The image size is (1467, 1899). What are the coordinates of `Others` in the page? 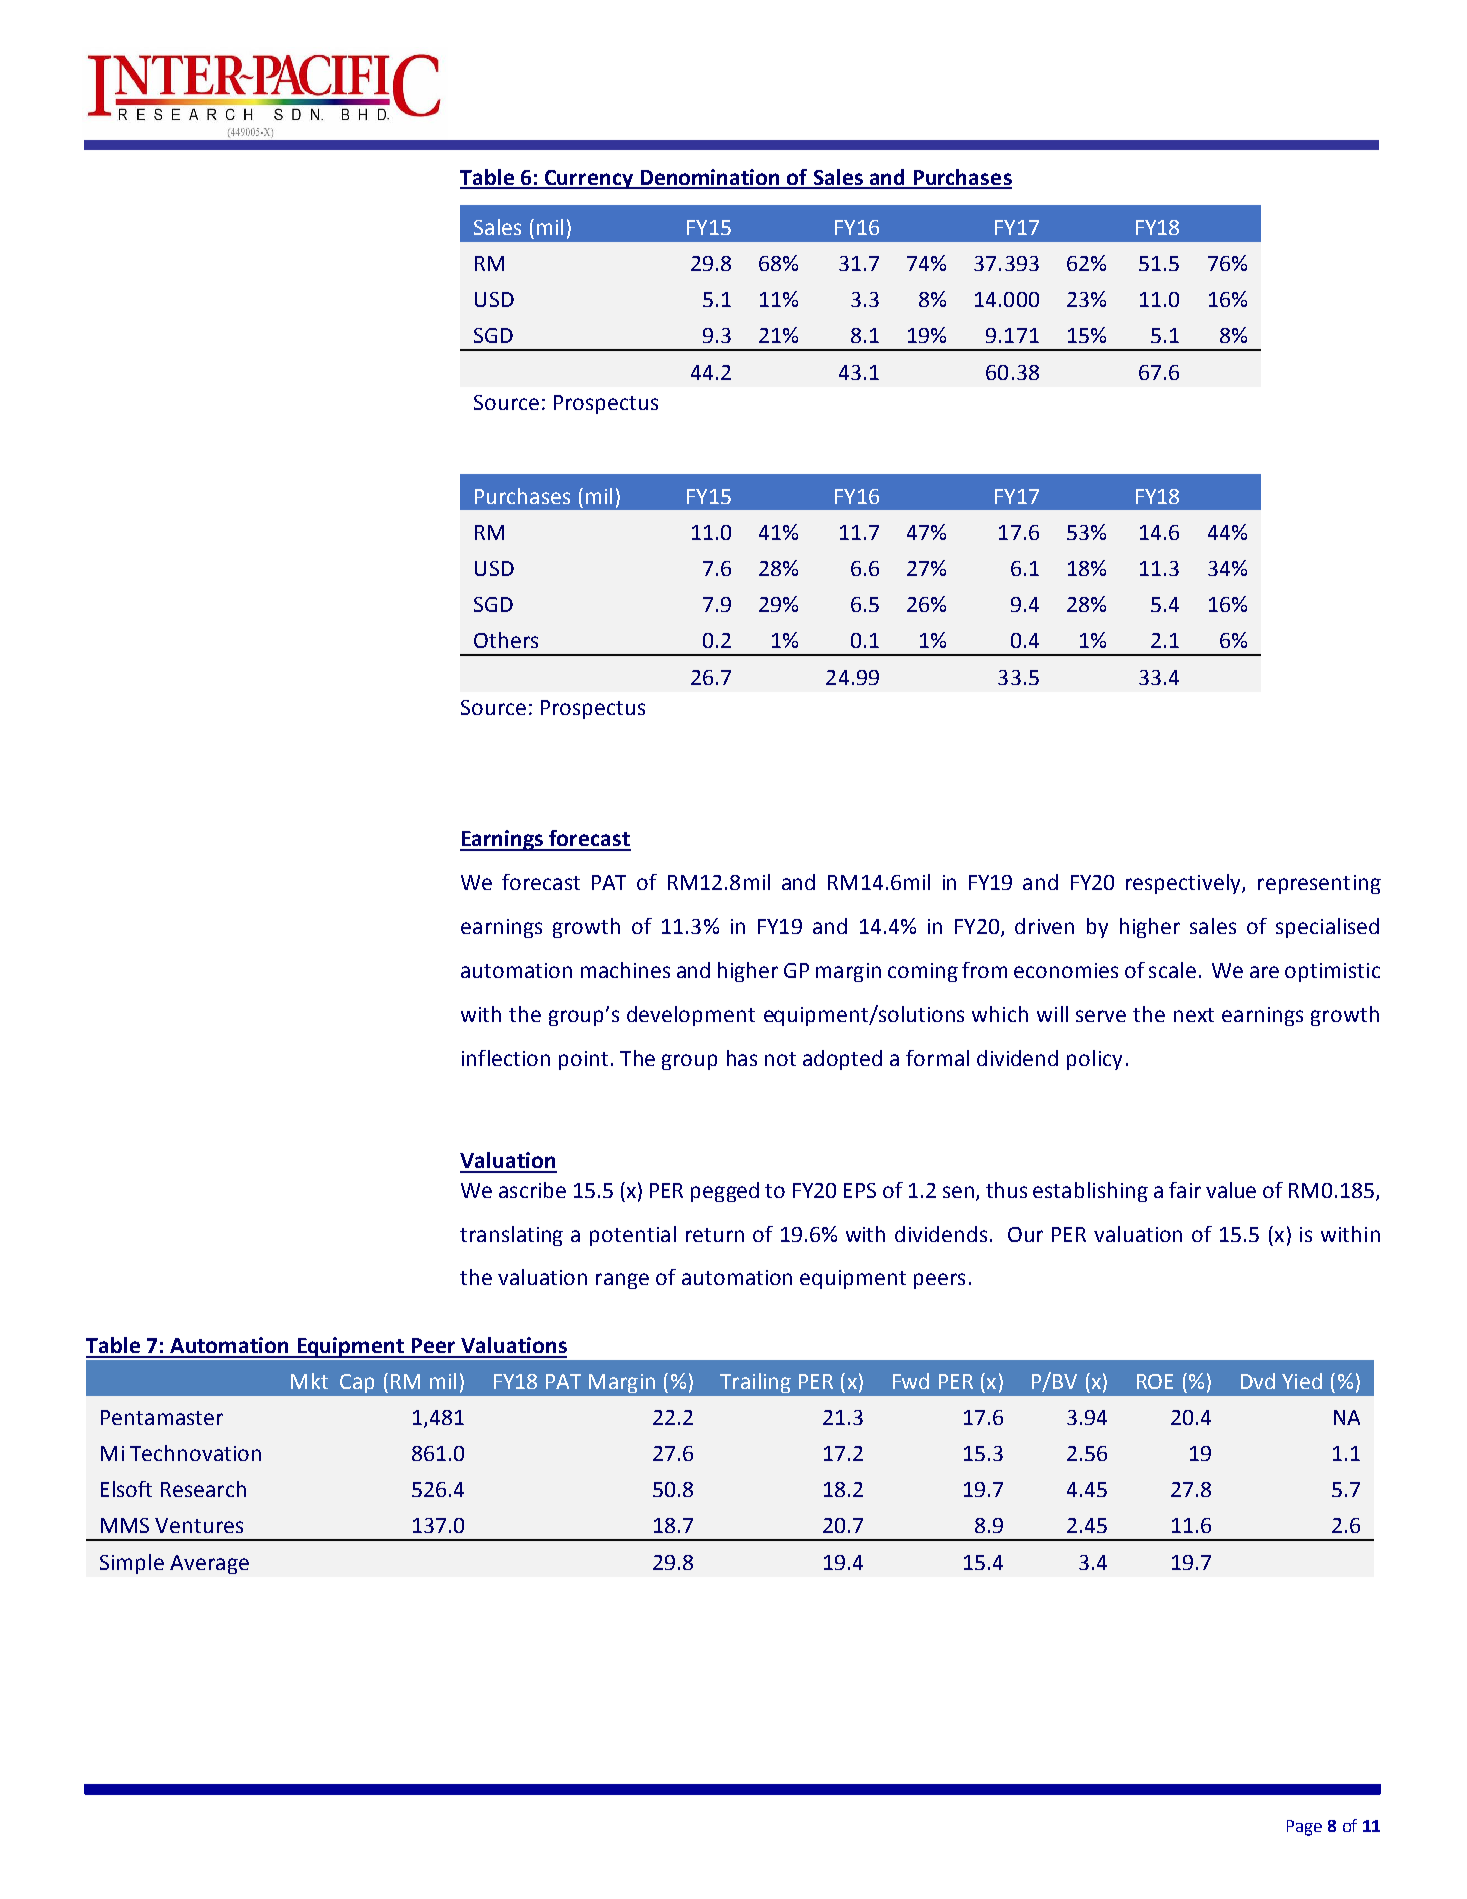 It's located at (506, 640).
